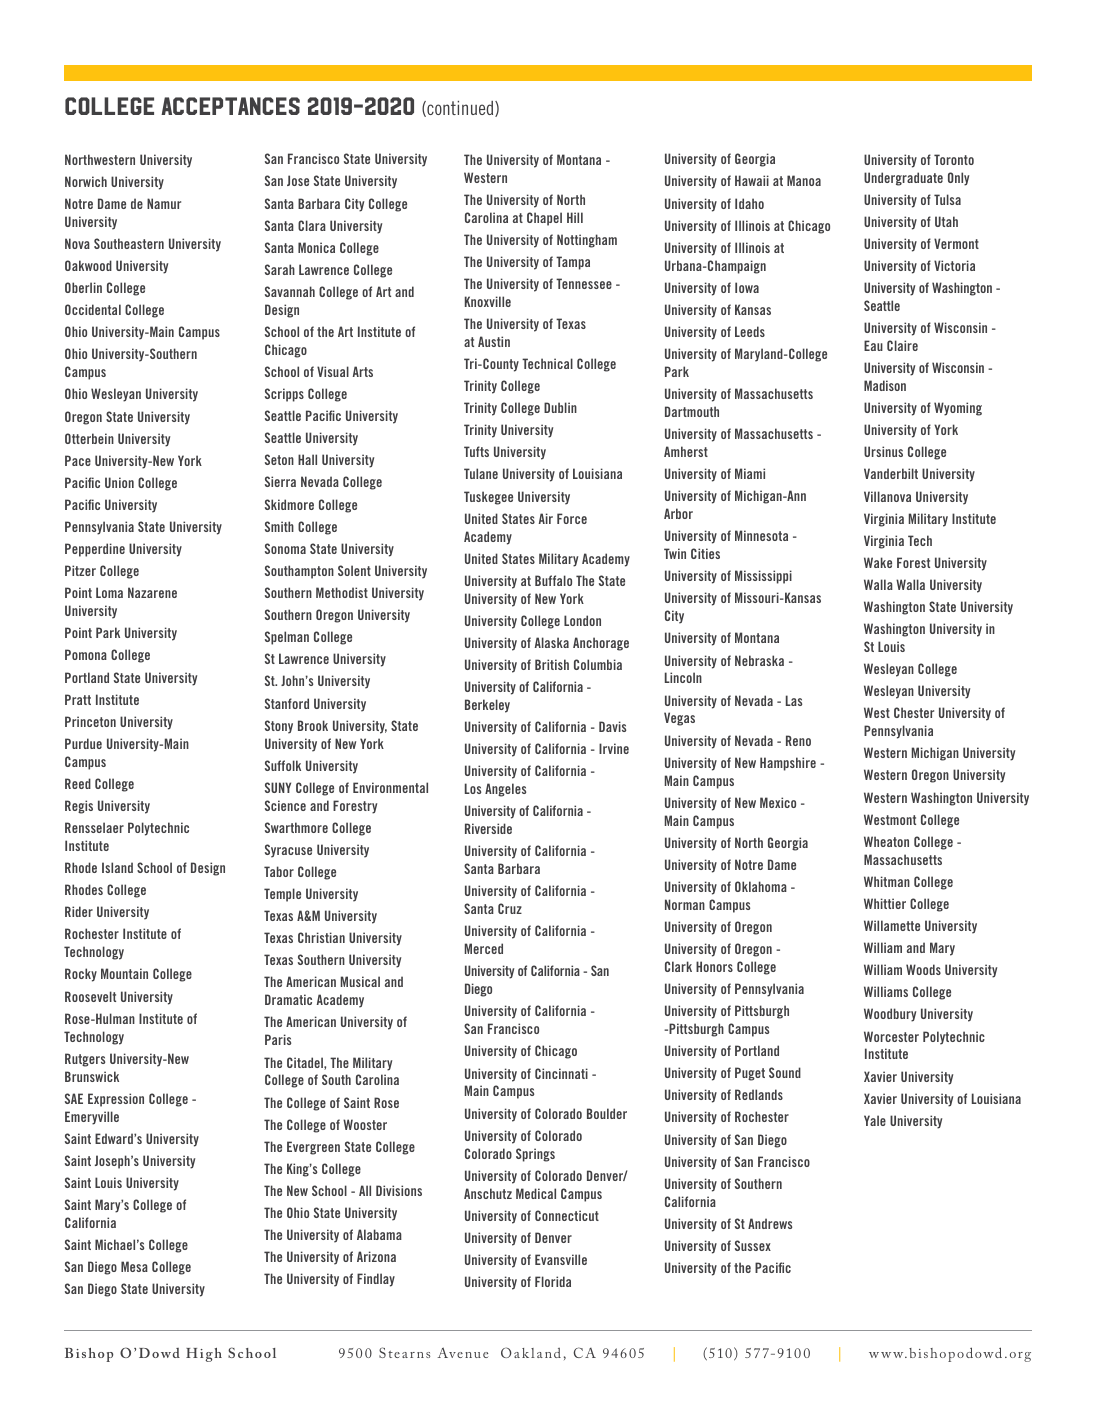 The image size is (1096, 1419). I want to click on Willamette, so click(892, 925).
